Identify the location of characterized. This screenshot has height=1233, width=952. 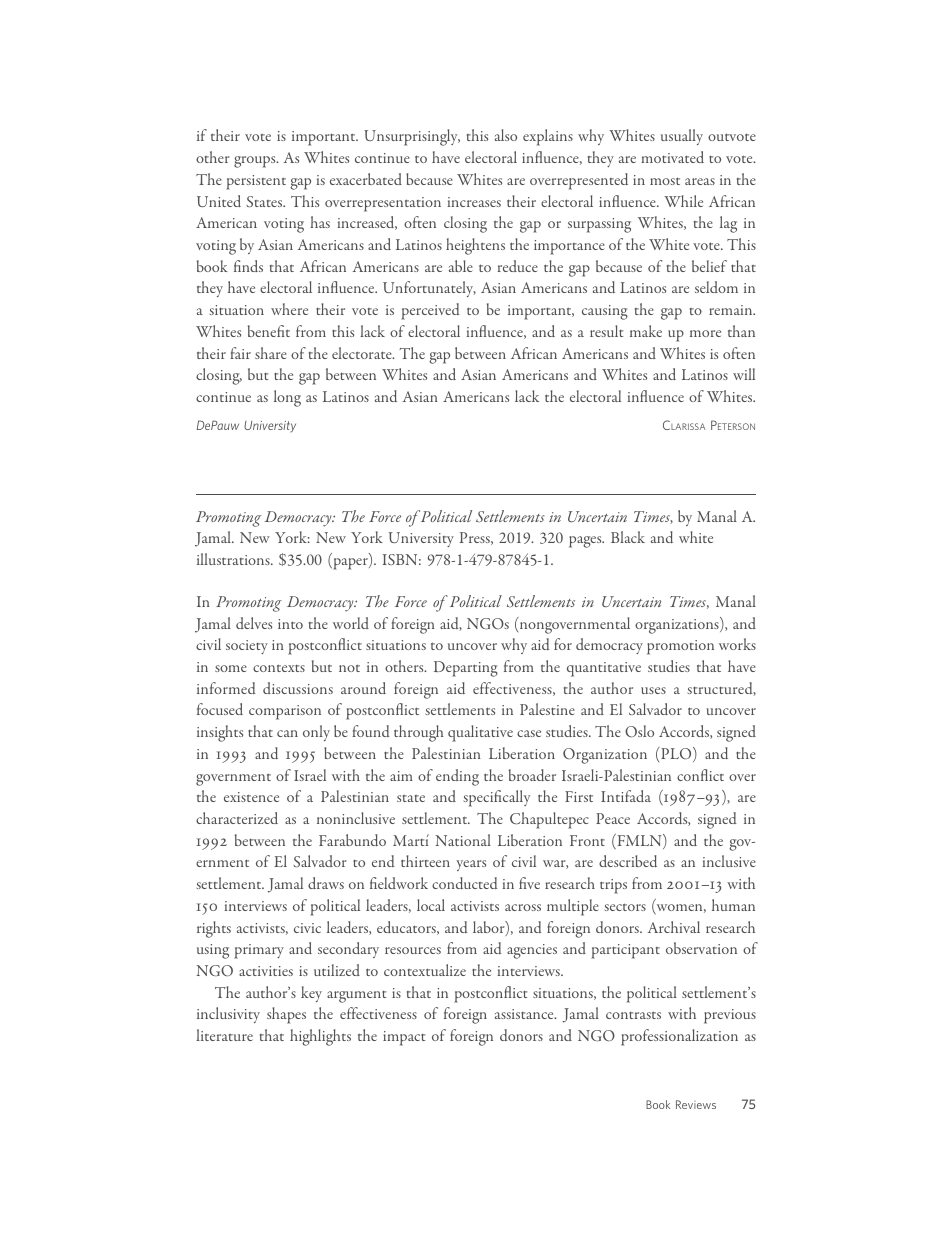
(237, 818).
